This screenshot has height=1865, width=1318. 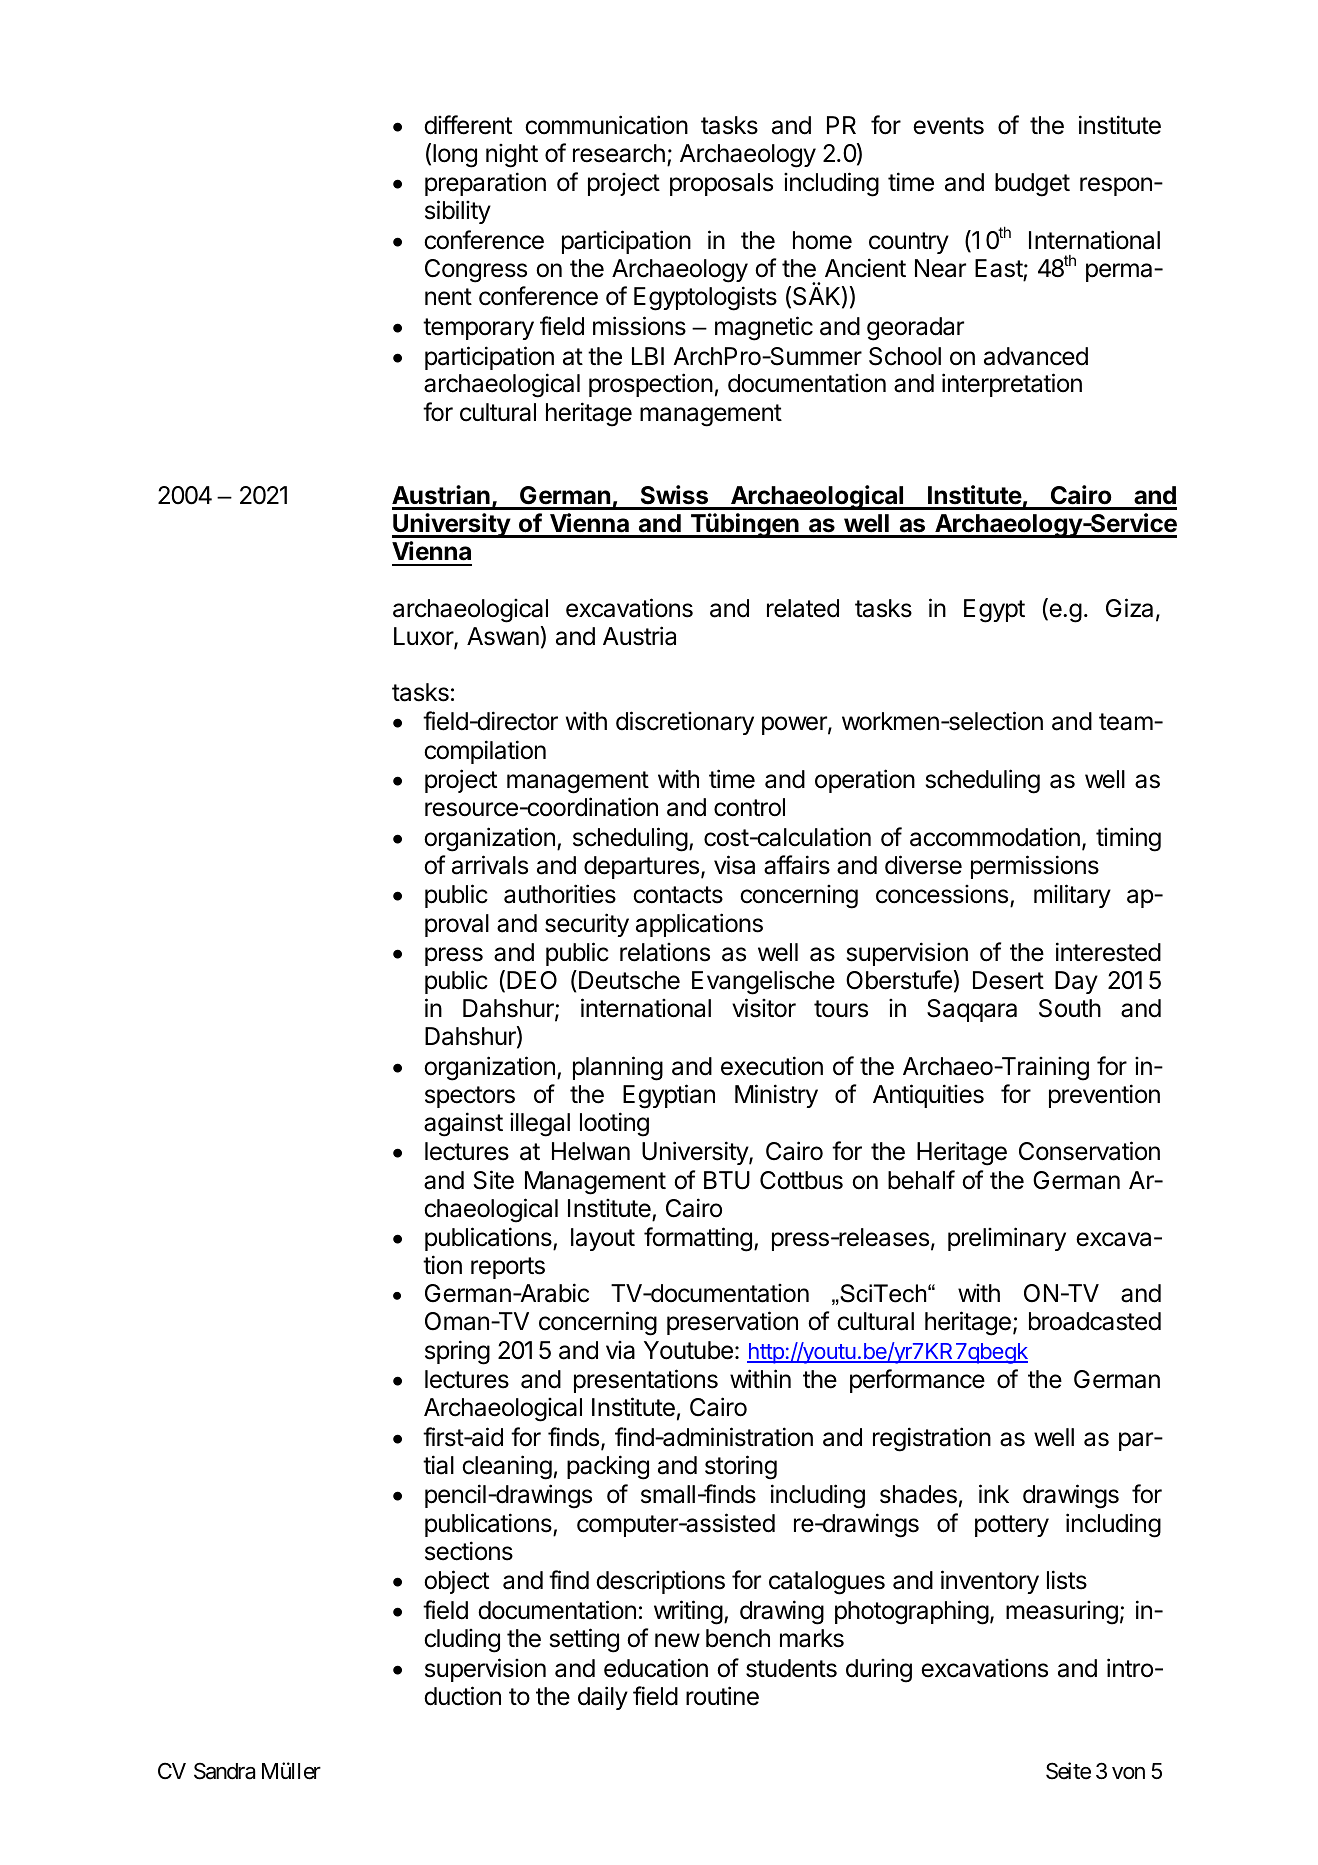 I want to click on Sandra, so click(x=224, y=1771).
